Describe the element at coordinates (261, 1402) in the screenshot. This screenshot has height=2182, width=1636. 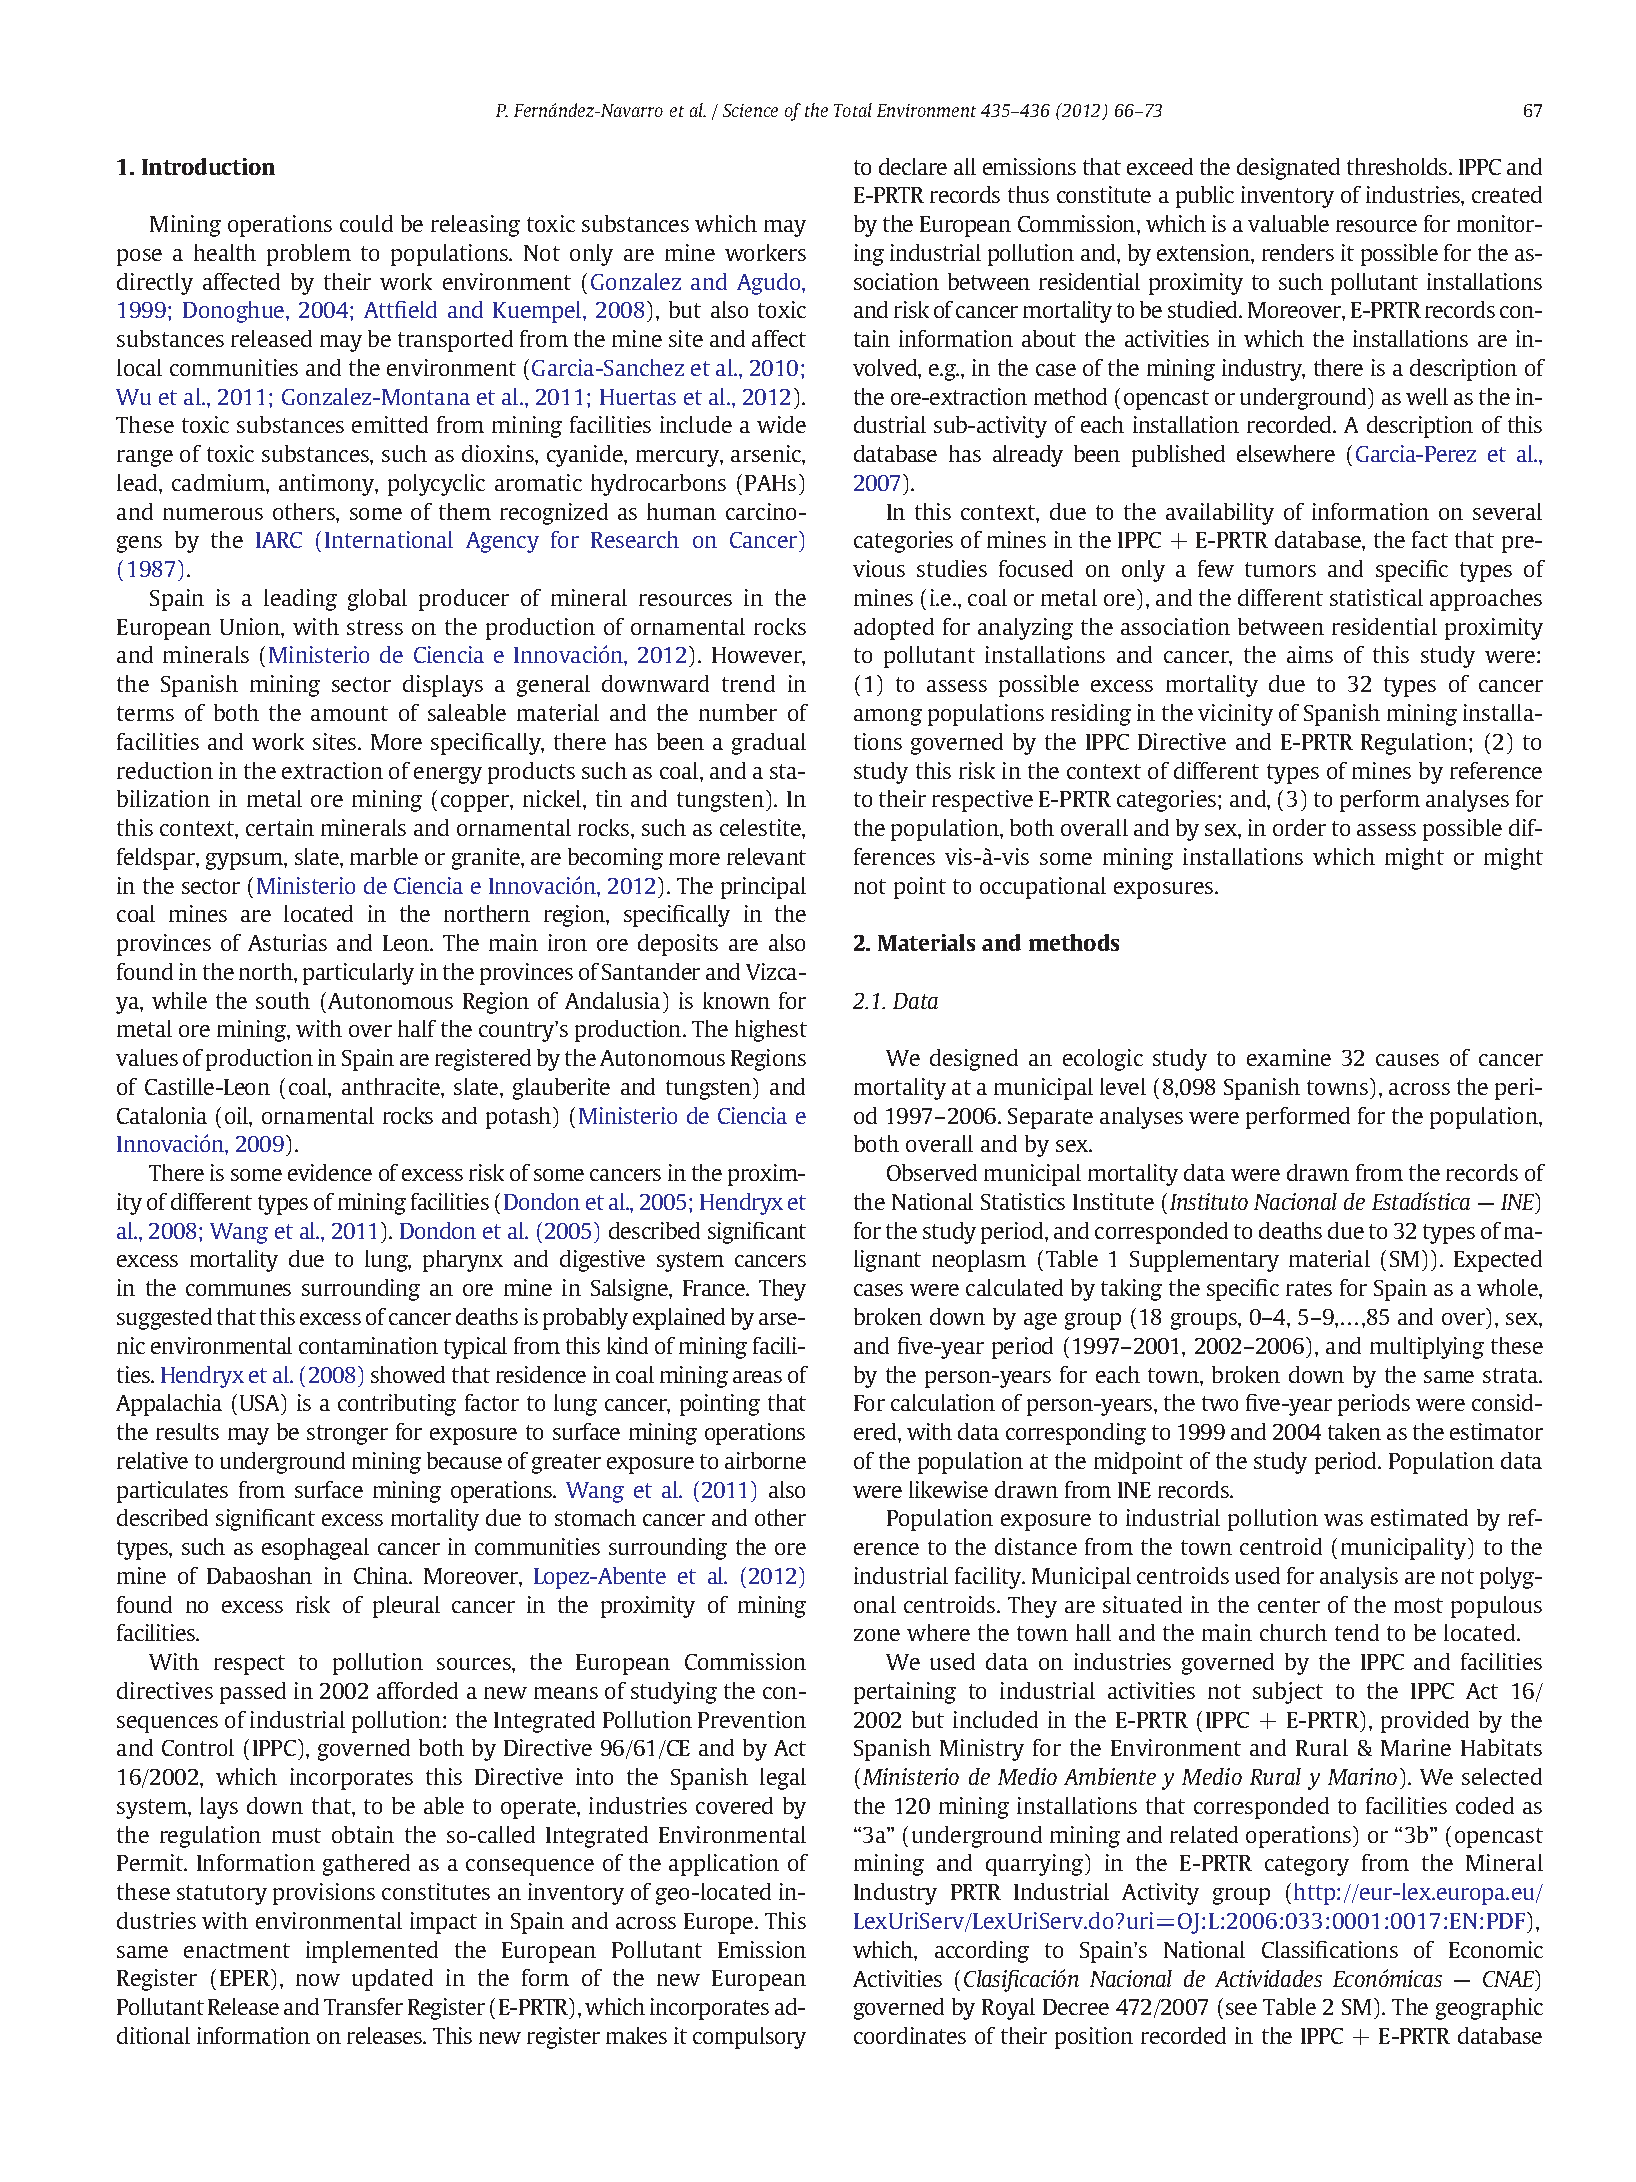
I see `USA` at that location.
